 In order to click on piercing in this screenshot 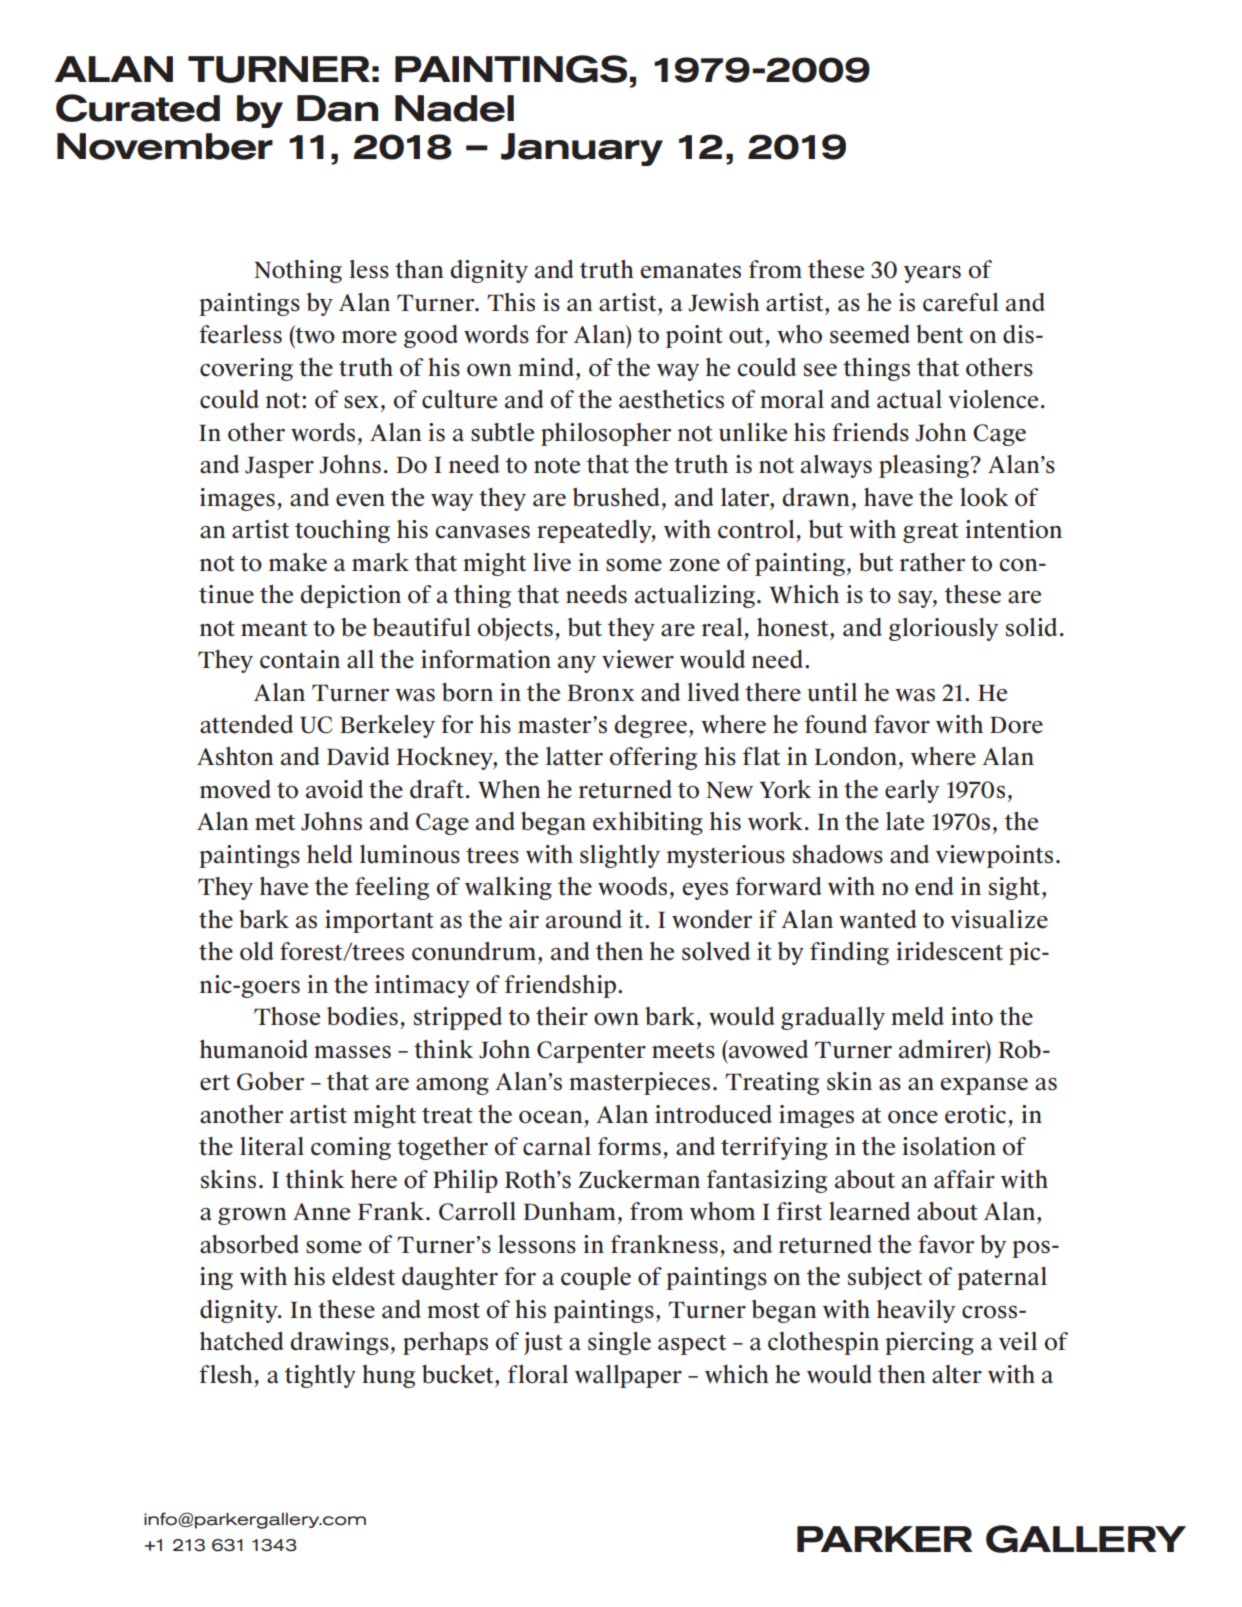, I will do `click(929, 1343)`.
